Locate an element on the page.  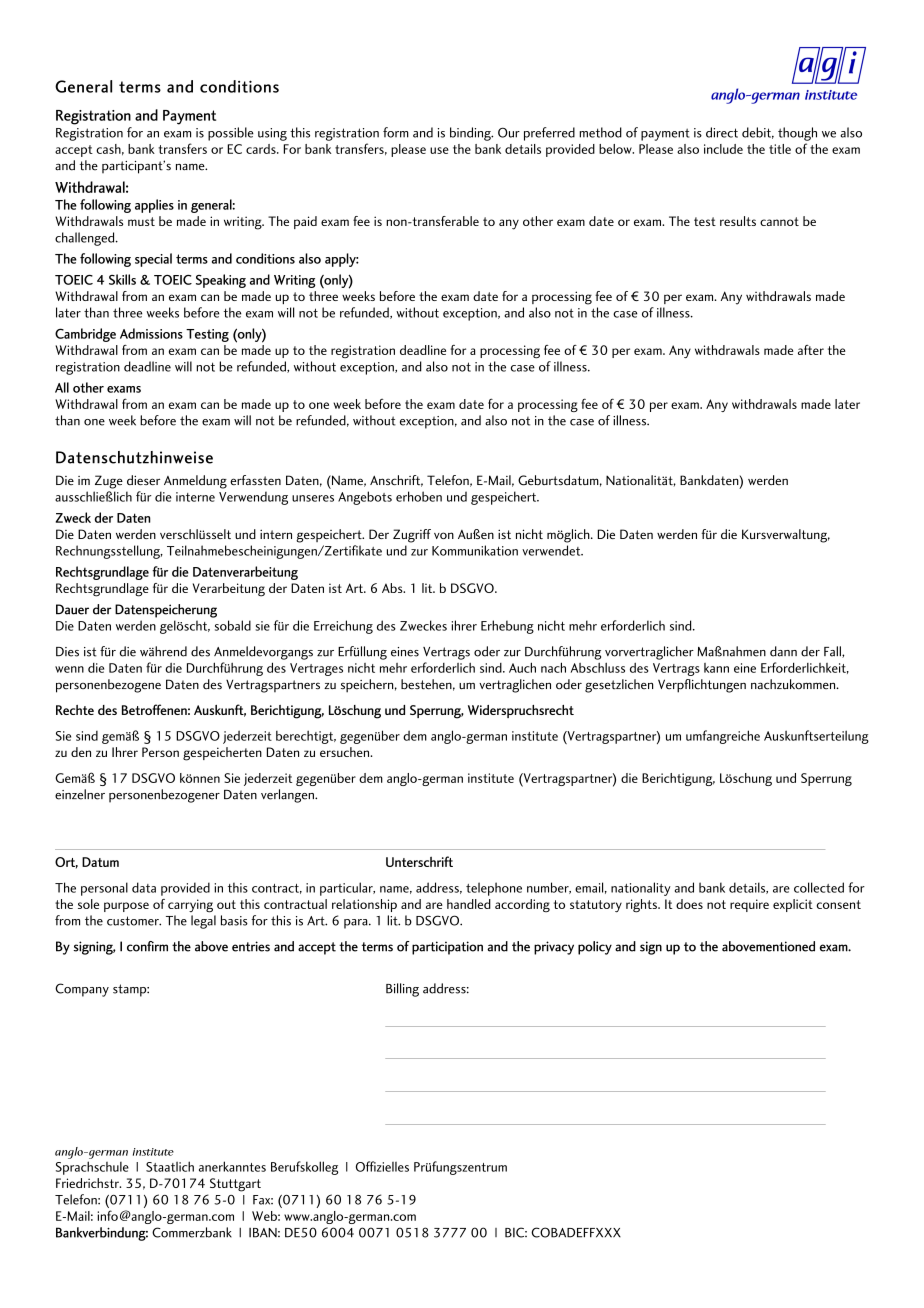
data is located at coordinates (144, 887).
